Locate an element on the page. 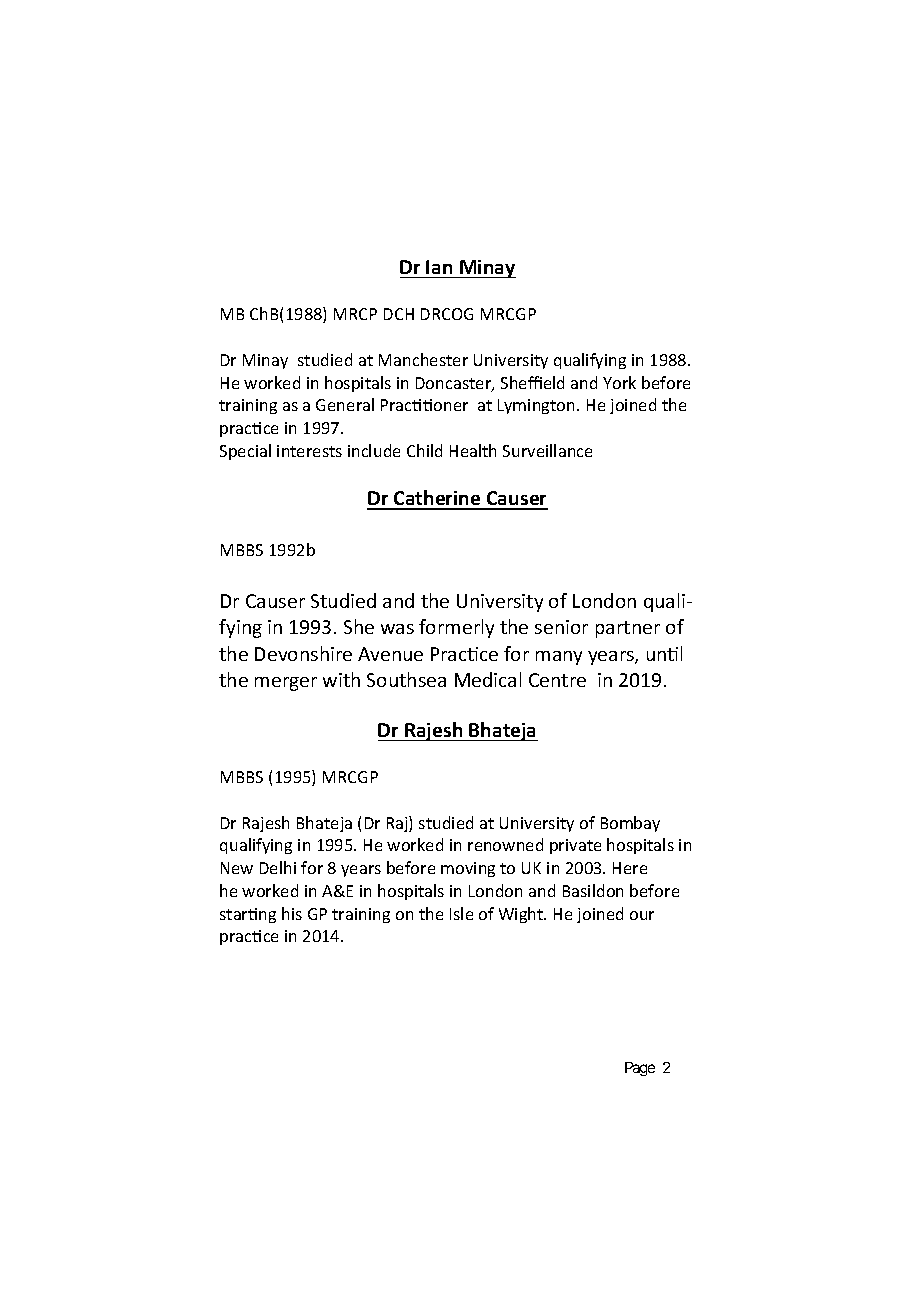  Ian is located at coordinates (439, 267).
